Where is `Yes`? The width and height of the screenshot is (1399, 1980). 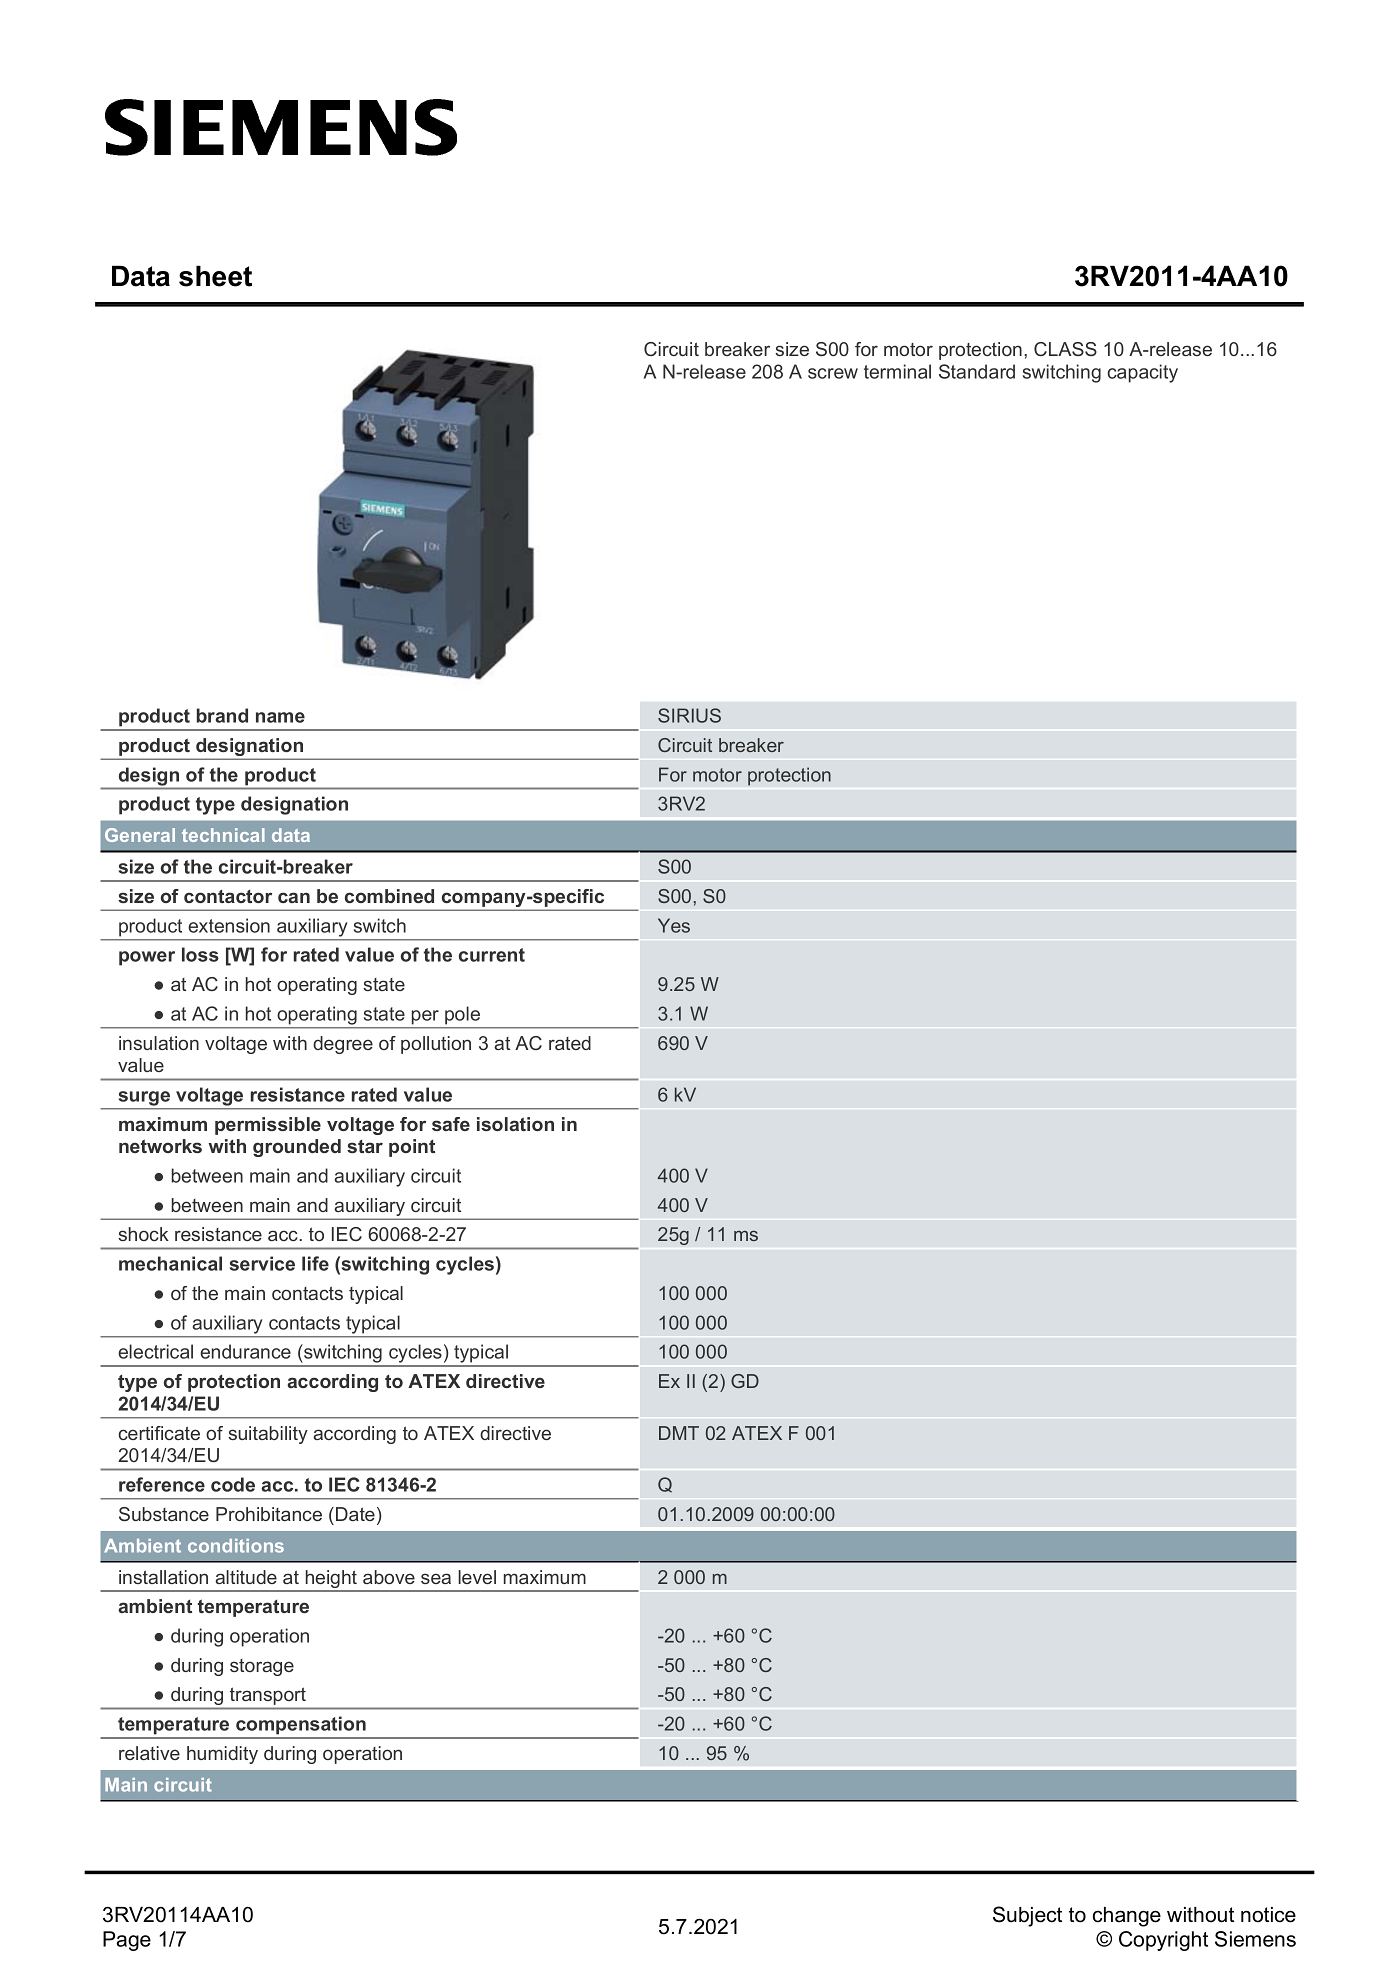
Yes is located at coordinates (674, 925).
